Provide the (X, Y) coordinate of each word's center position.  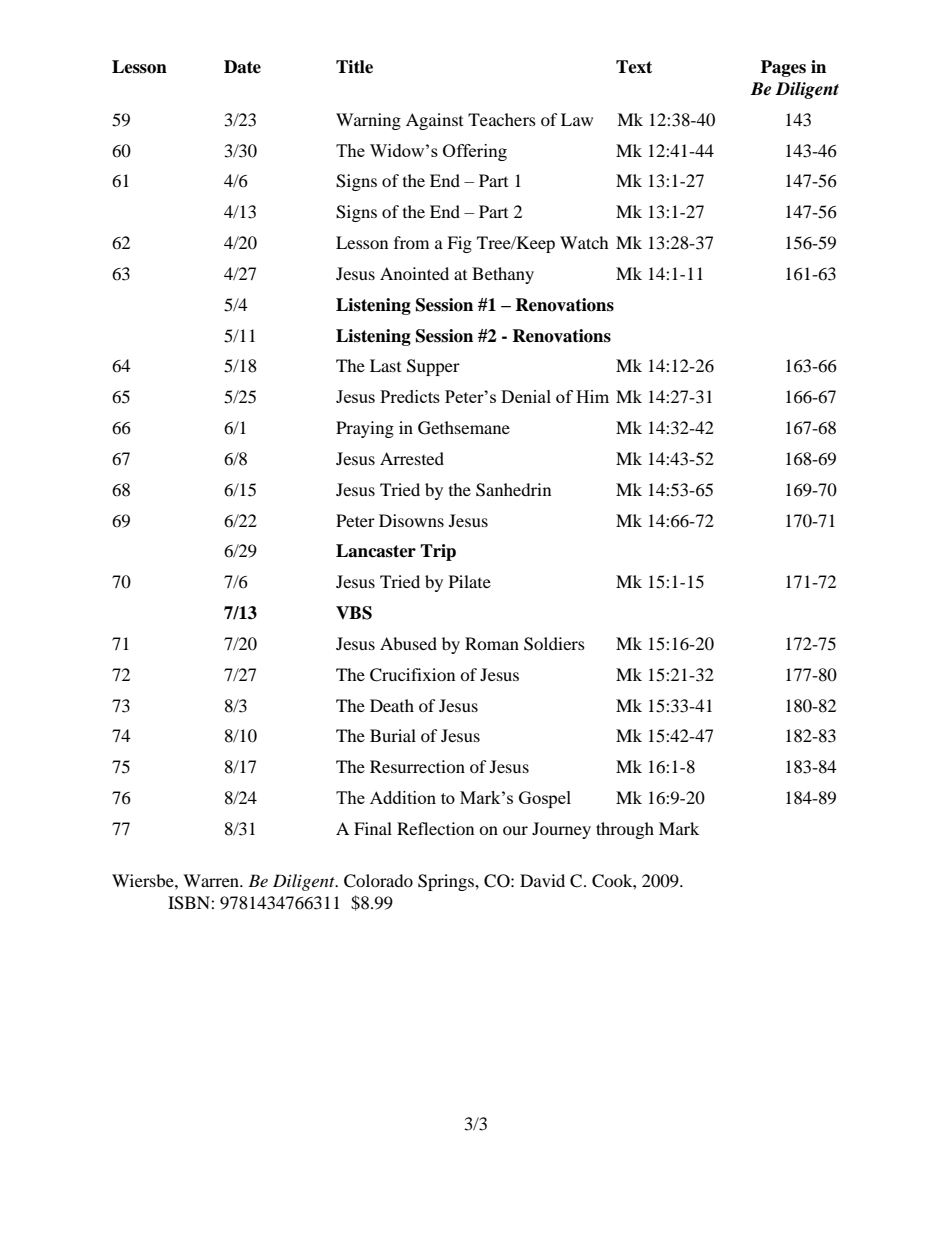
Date (242, 67)
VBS (354, 613)
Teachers (502, 119)
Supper (433, 367)
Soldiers (554, 644)
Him (592, 396)
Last (385, 365)
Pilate (470, 581)
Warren (212, 880)
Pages (783, 68)
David (542, 880)
